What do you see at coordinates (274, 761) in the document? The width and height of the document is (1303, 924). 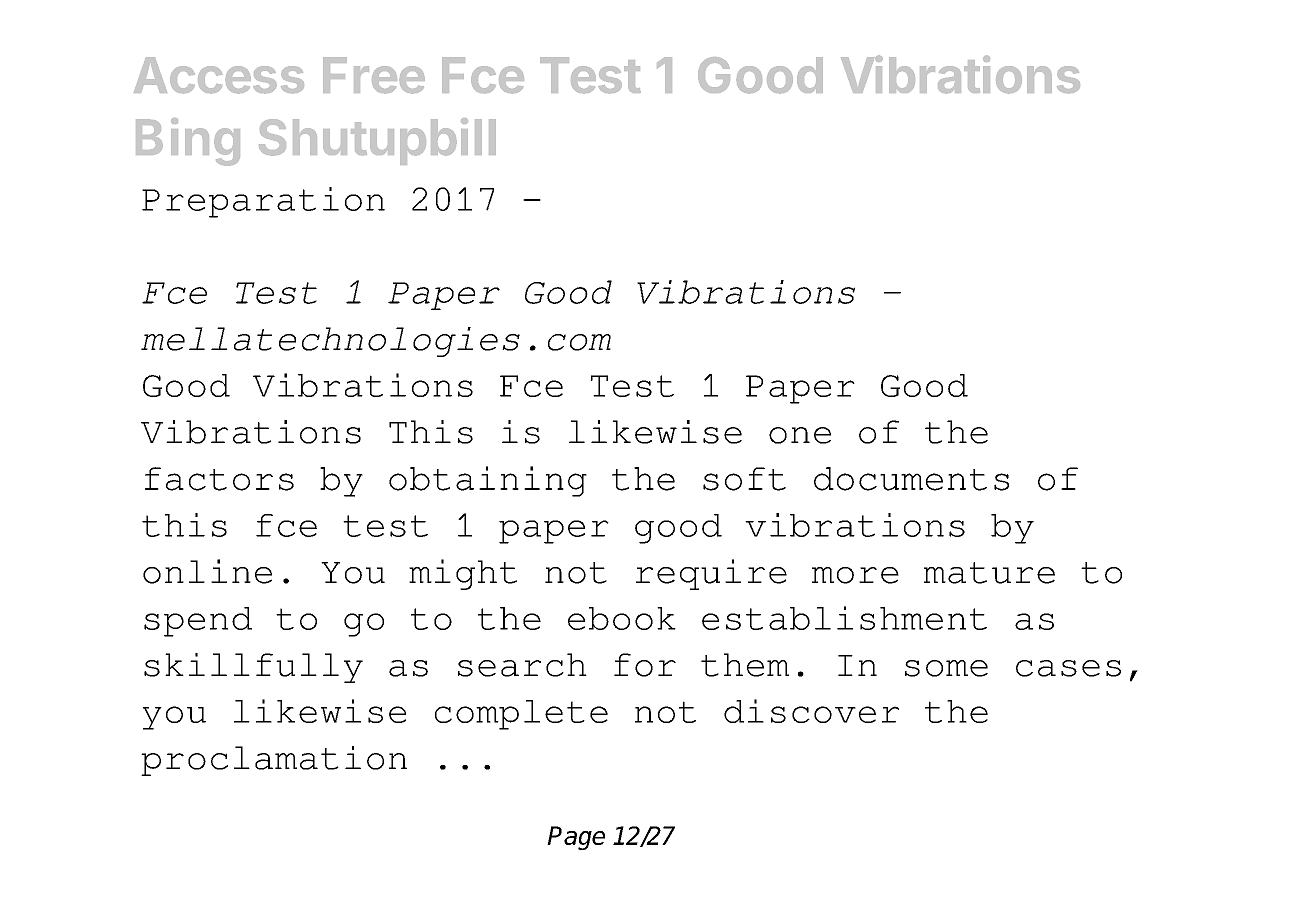 I see `proclamation` at bounding box center [274, 761].
